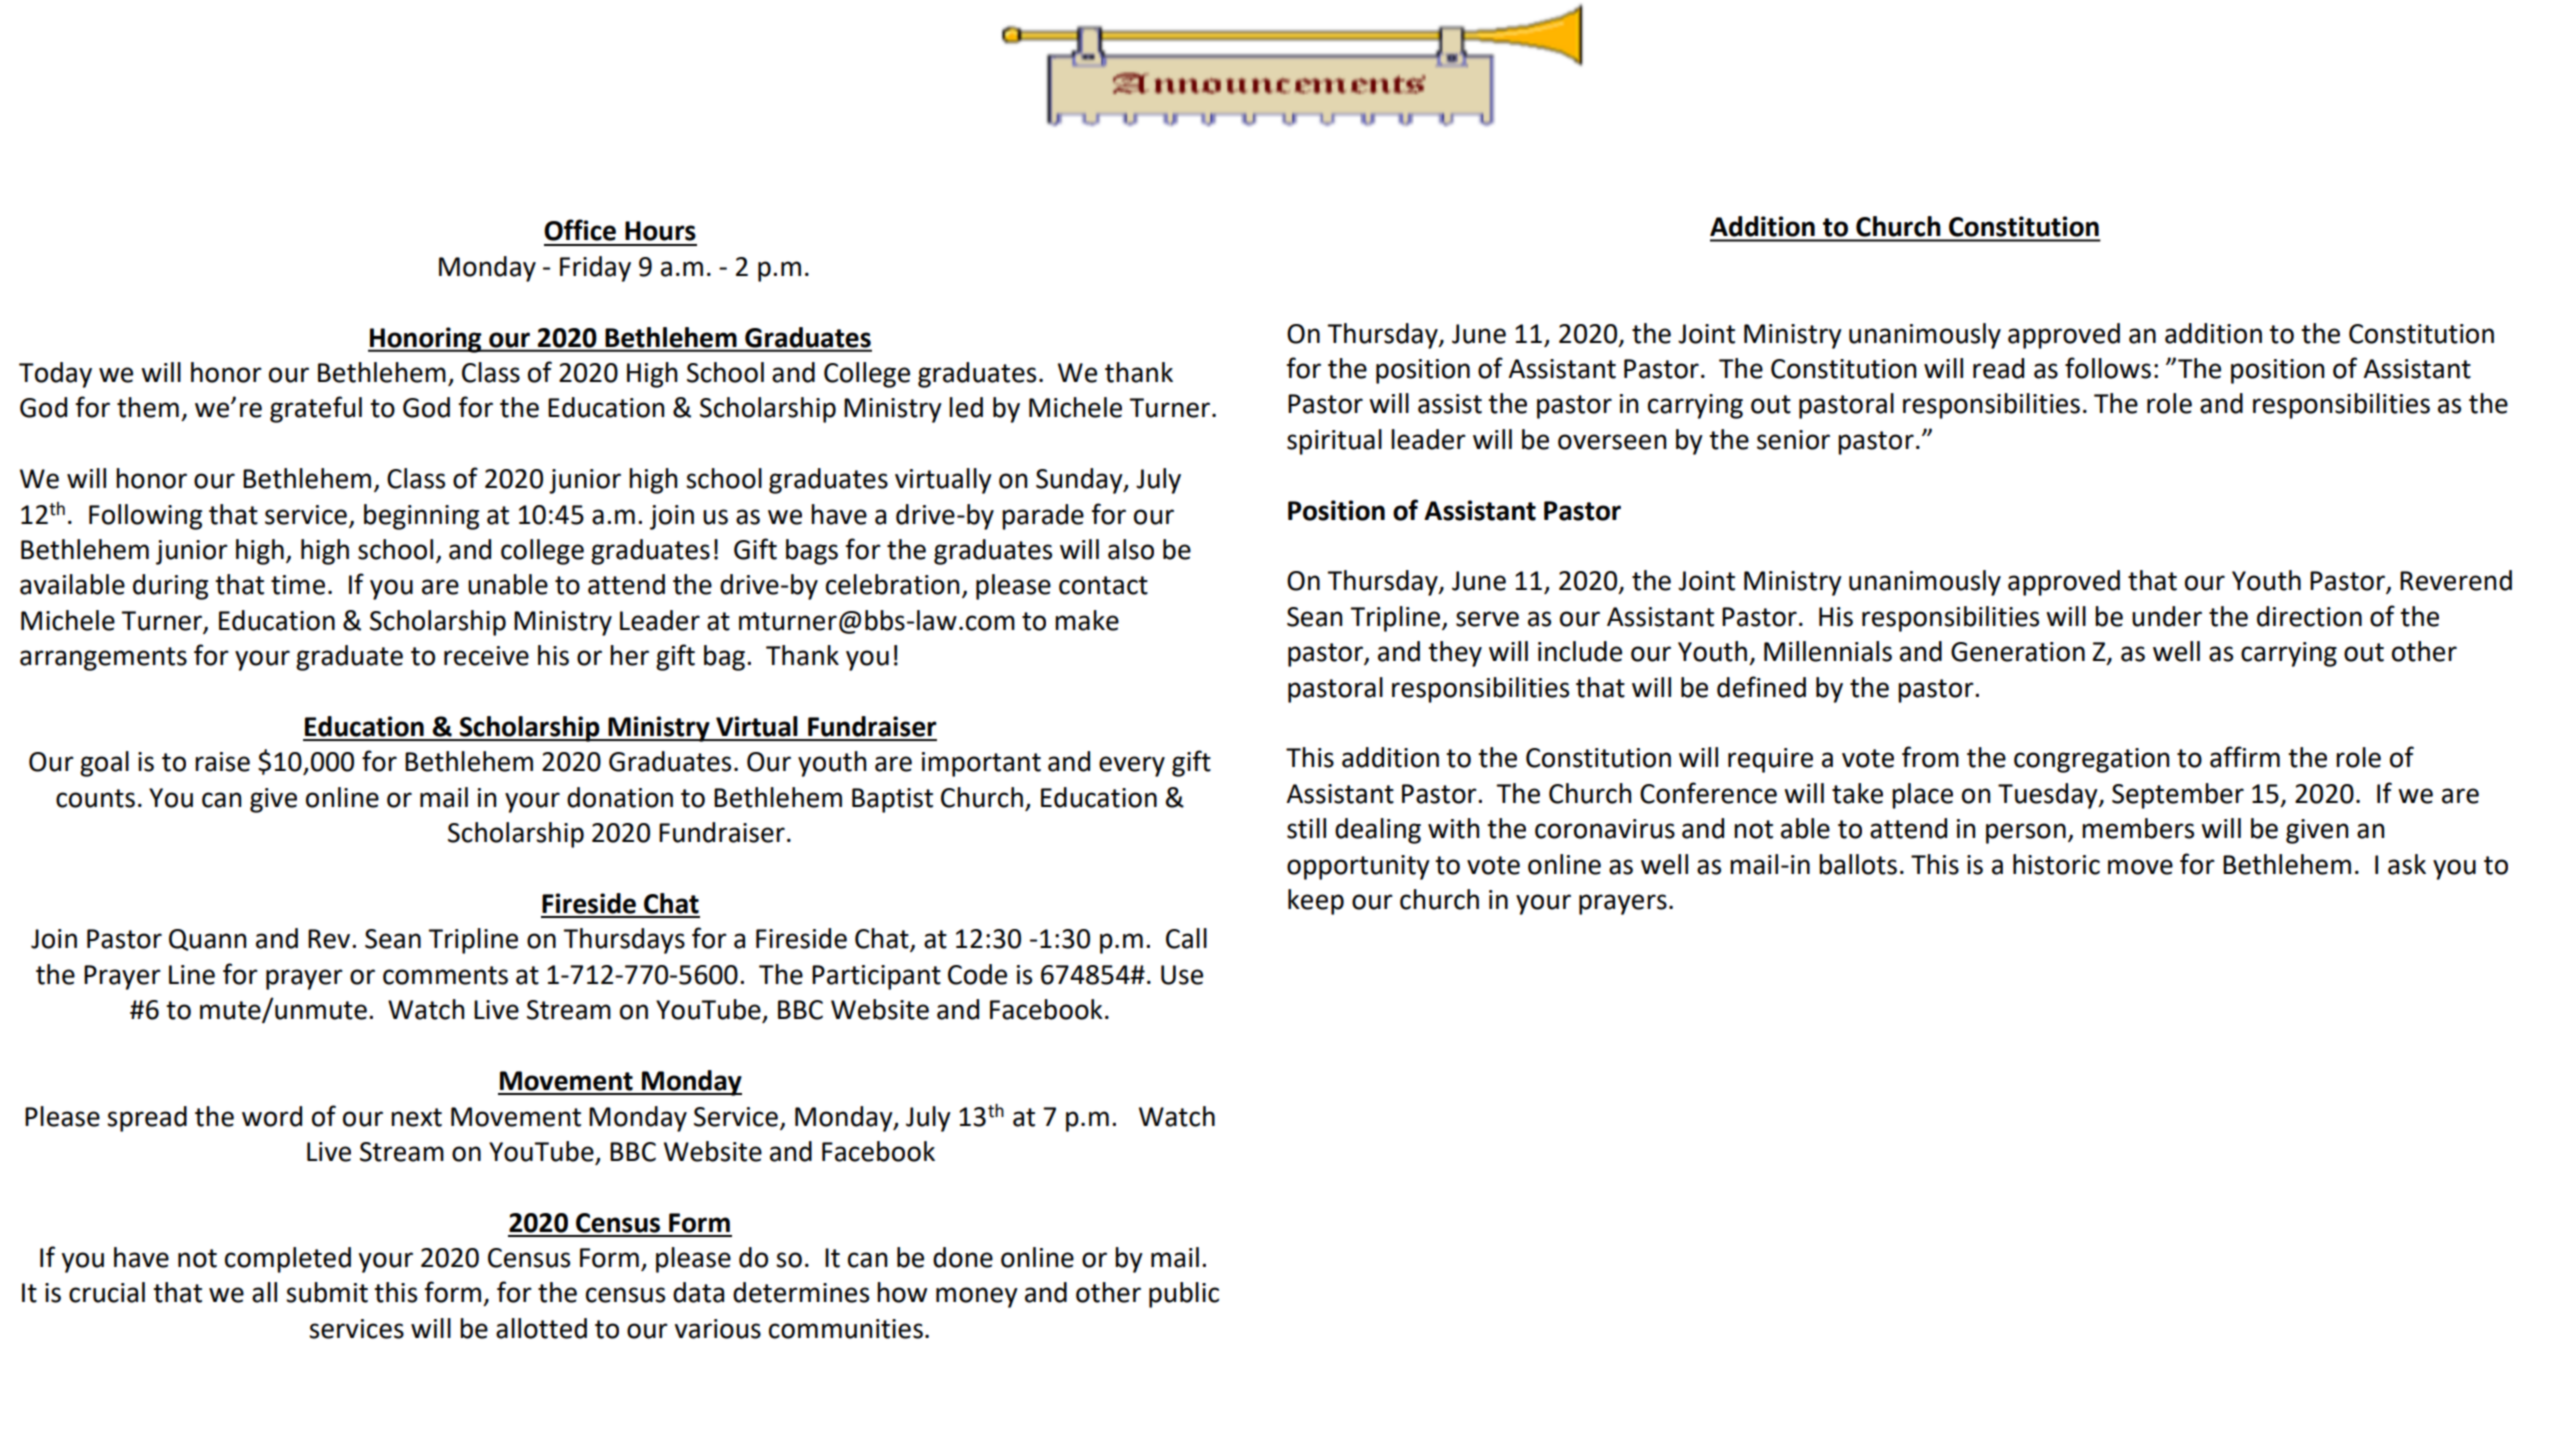 The image size is (2574, 1448). Describe the element at coordinates (327, 1292) in the screenshot. I see `submit` at that location.
